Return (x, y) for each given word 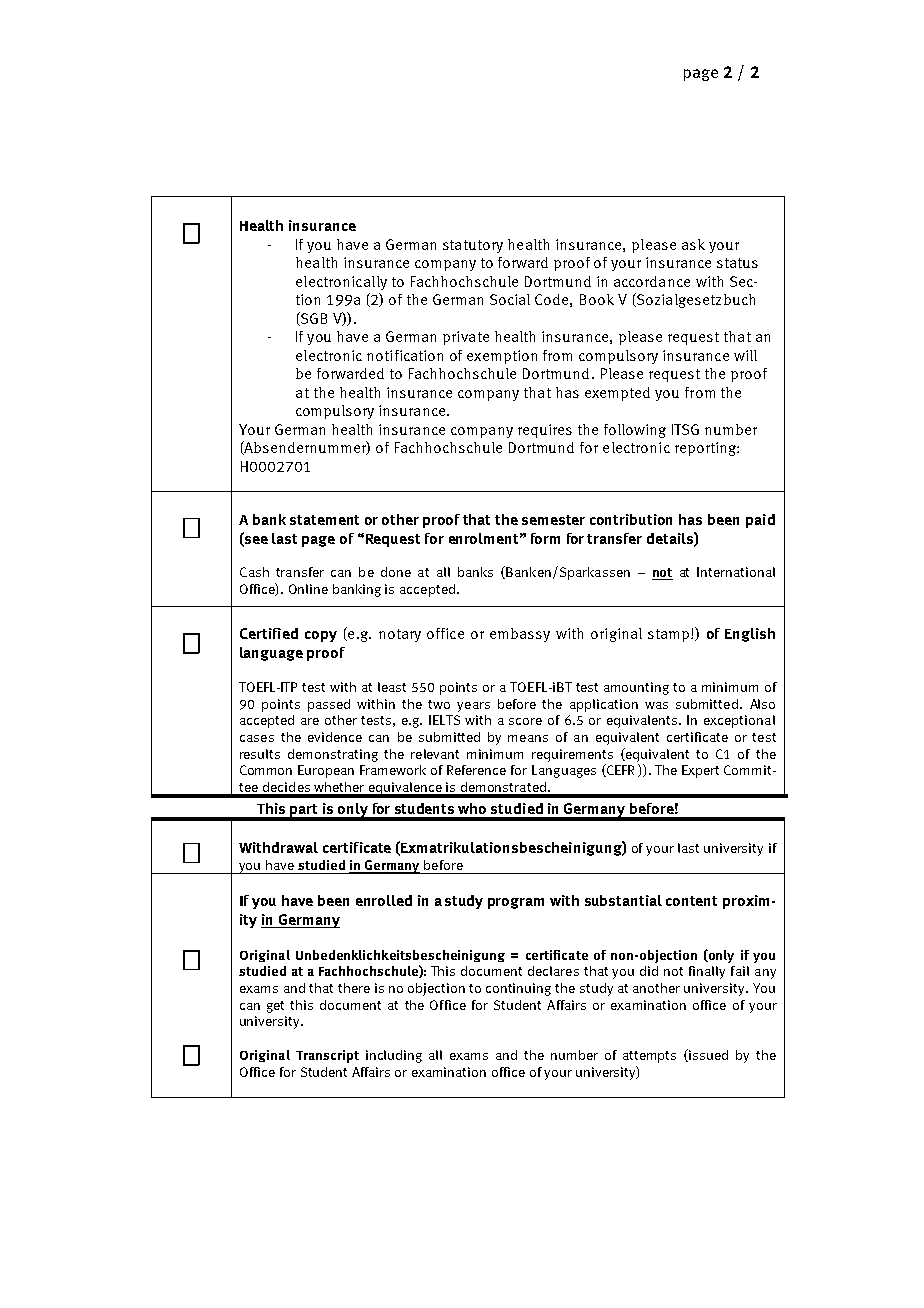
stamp (670, 635)
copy (321, 636)
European (326, 771)
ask (693, 244)
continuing (518, 989)
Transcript (327, 1056)
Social (510, 299)
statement (324, 520)
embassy (520, 635)
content (691, 901)
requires (545, 431)
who (472, 808)
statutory (473, 246)
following (635, 431)
